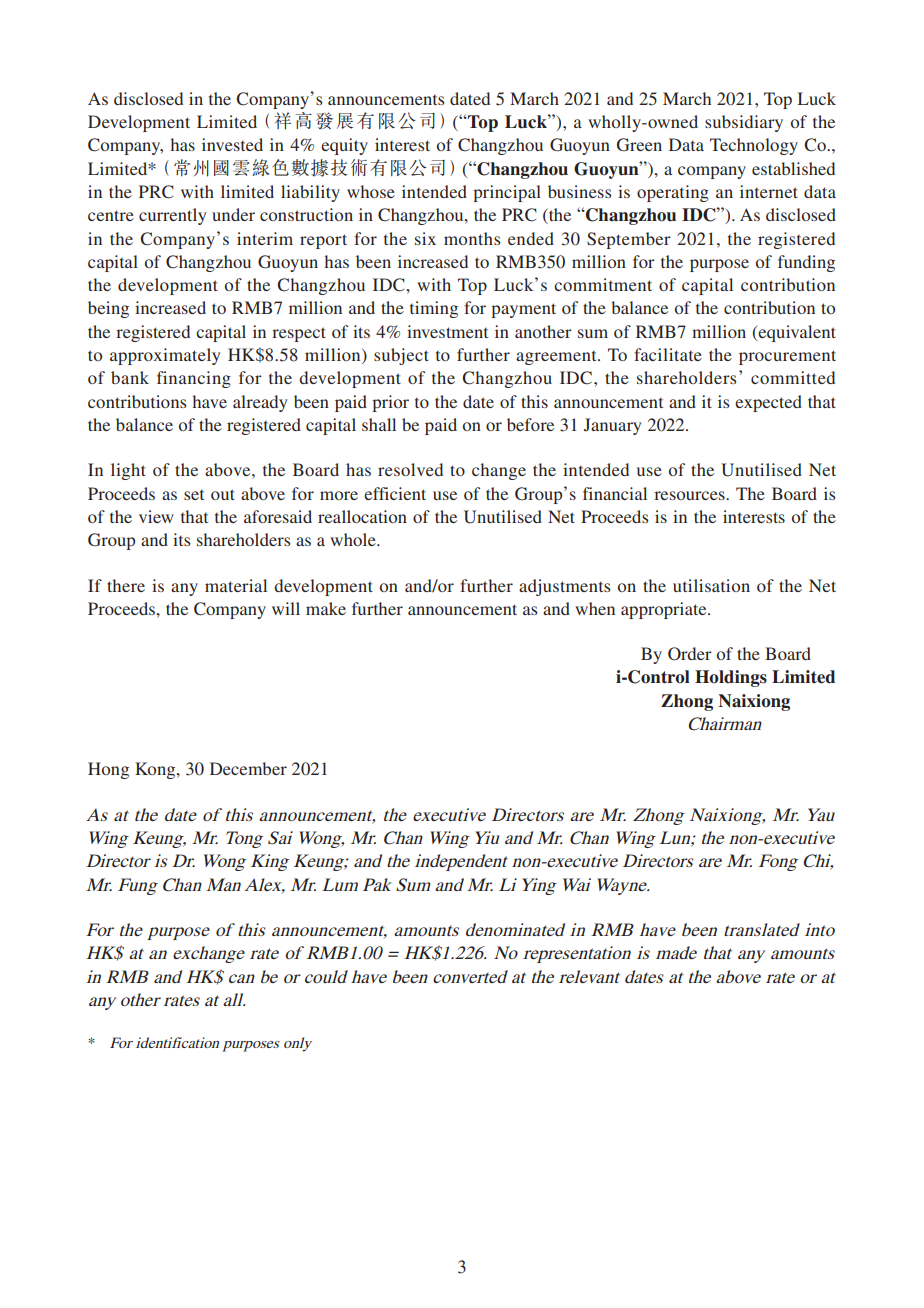  What do you see at coordinates (248, 768) in the screenshot?
I see `December` at bounding box center [248, 768].
